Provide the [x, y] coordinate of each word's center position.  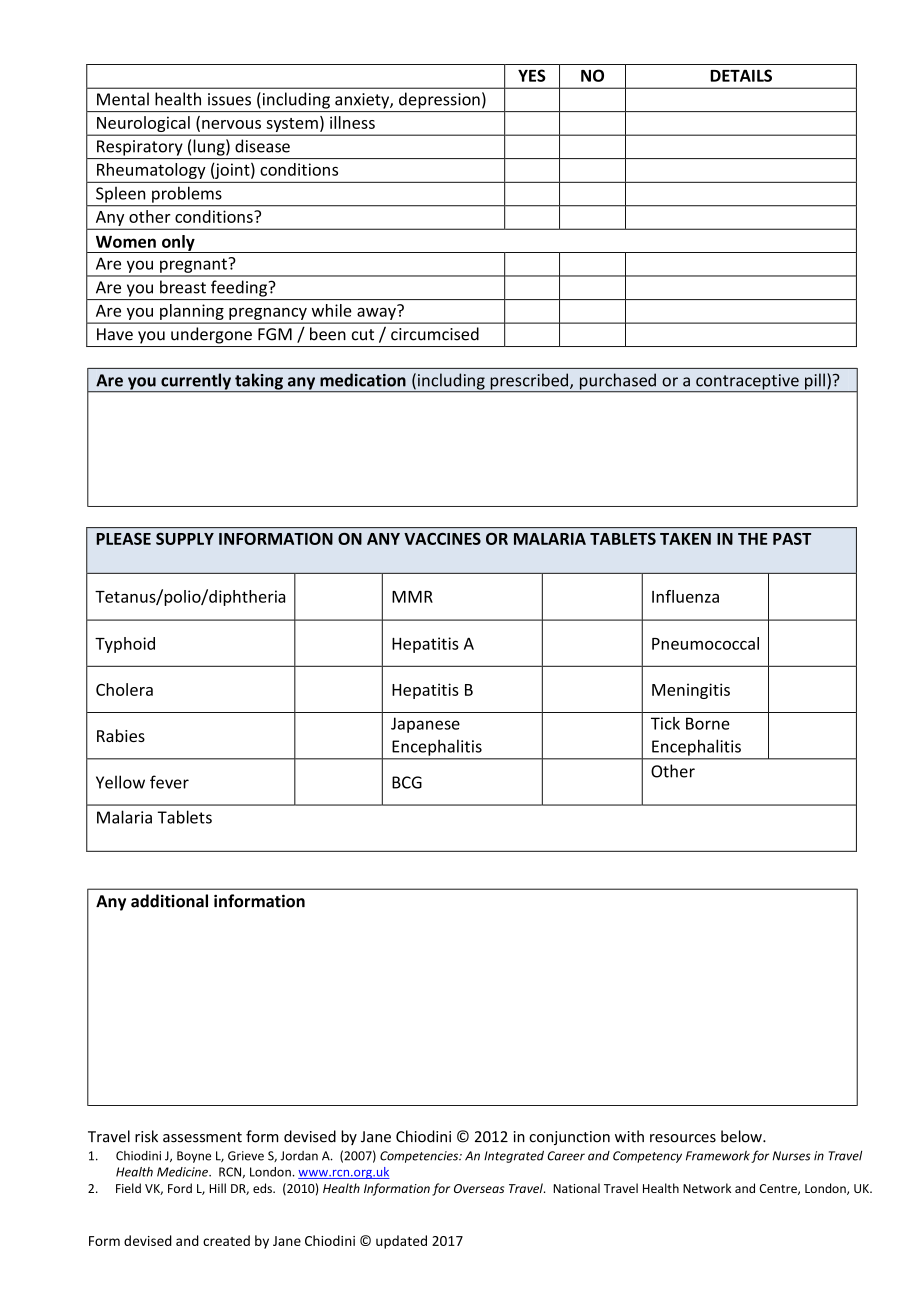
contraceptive [747, 383]
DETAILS [741, 75]
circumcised [435, 334]
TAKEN [685, 539]
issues [229, 99]
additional [169, 901]
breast [183, 287]
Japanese [425, 725]
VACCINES [442, 539]
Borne [708, 723]
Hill [217, 1188]
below [742, 1136]
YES [532, 75]
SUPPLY [185, 539]
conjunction [569, 1138]
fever [169, 782]
